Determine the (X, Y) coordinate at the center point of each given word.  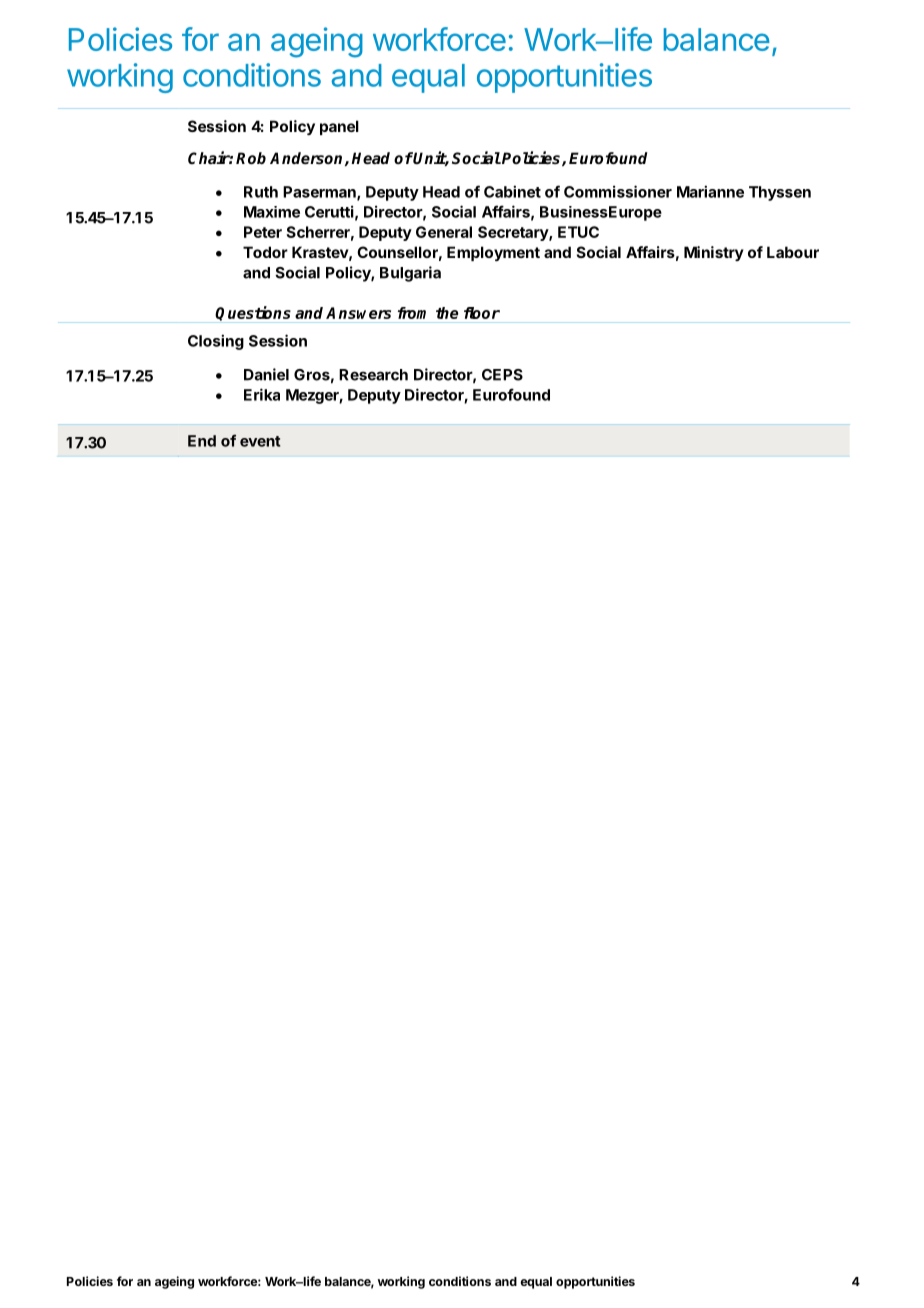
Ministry (714, 253)
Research (373, 375)
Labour (793, 252)
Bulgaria (410, 274)
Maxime (272, 212)
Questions (253, 313)
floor (482, 313)
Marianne (710, 191)
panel (339, 127)
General (444, 232)
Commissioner (618, 191)
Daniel (266, 374)
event (260, 441)
